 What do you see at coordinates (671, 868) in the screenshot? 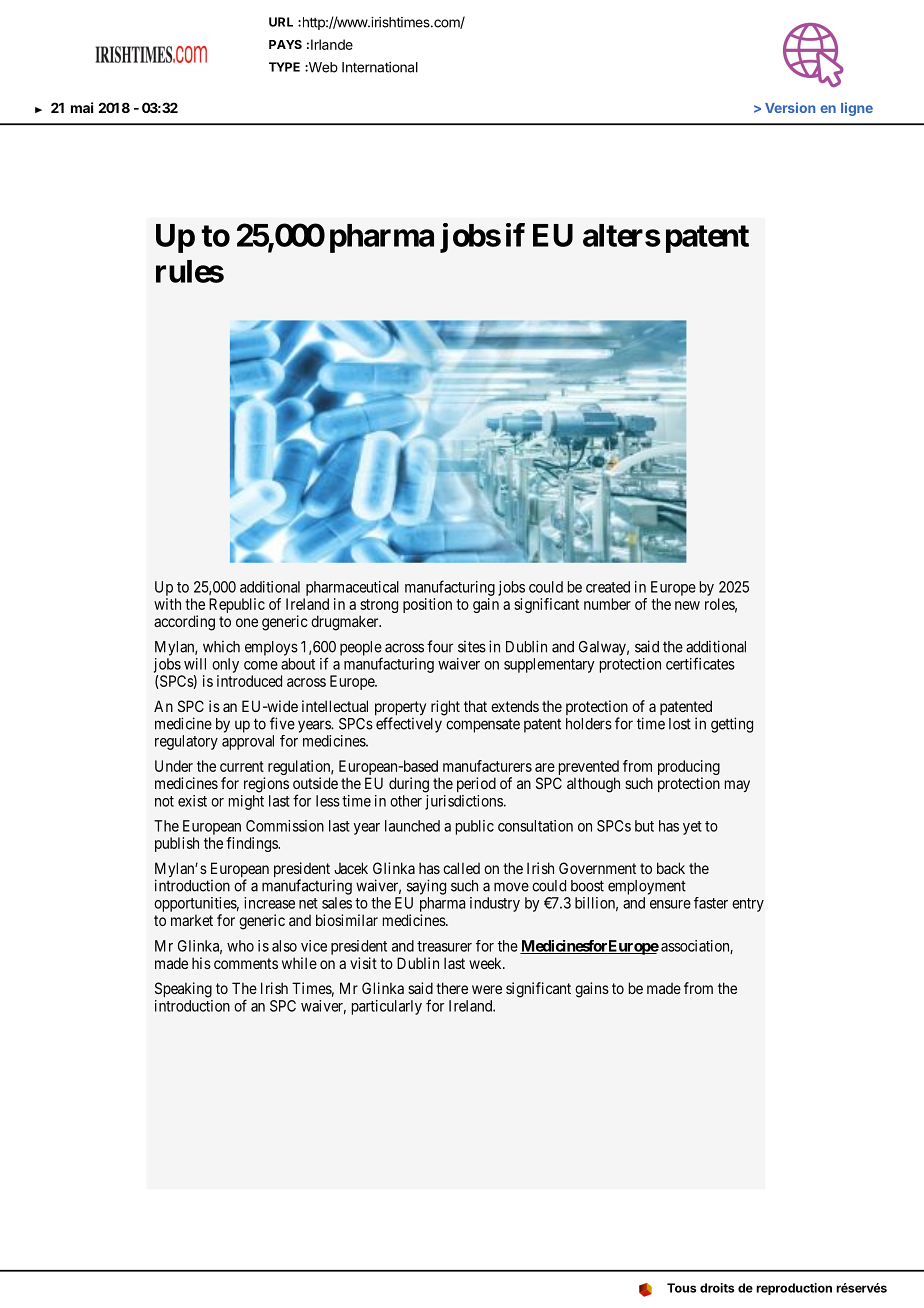
I see `back` at bounding box center [671, 868].
